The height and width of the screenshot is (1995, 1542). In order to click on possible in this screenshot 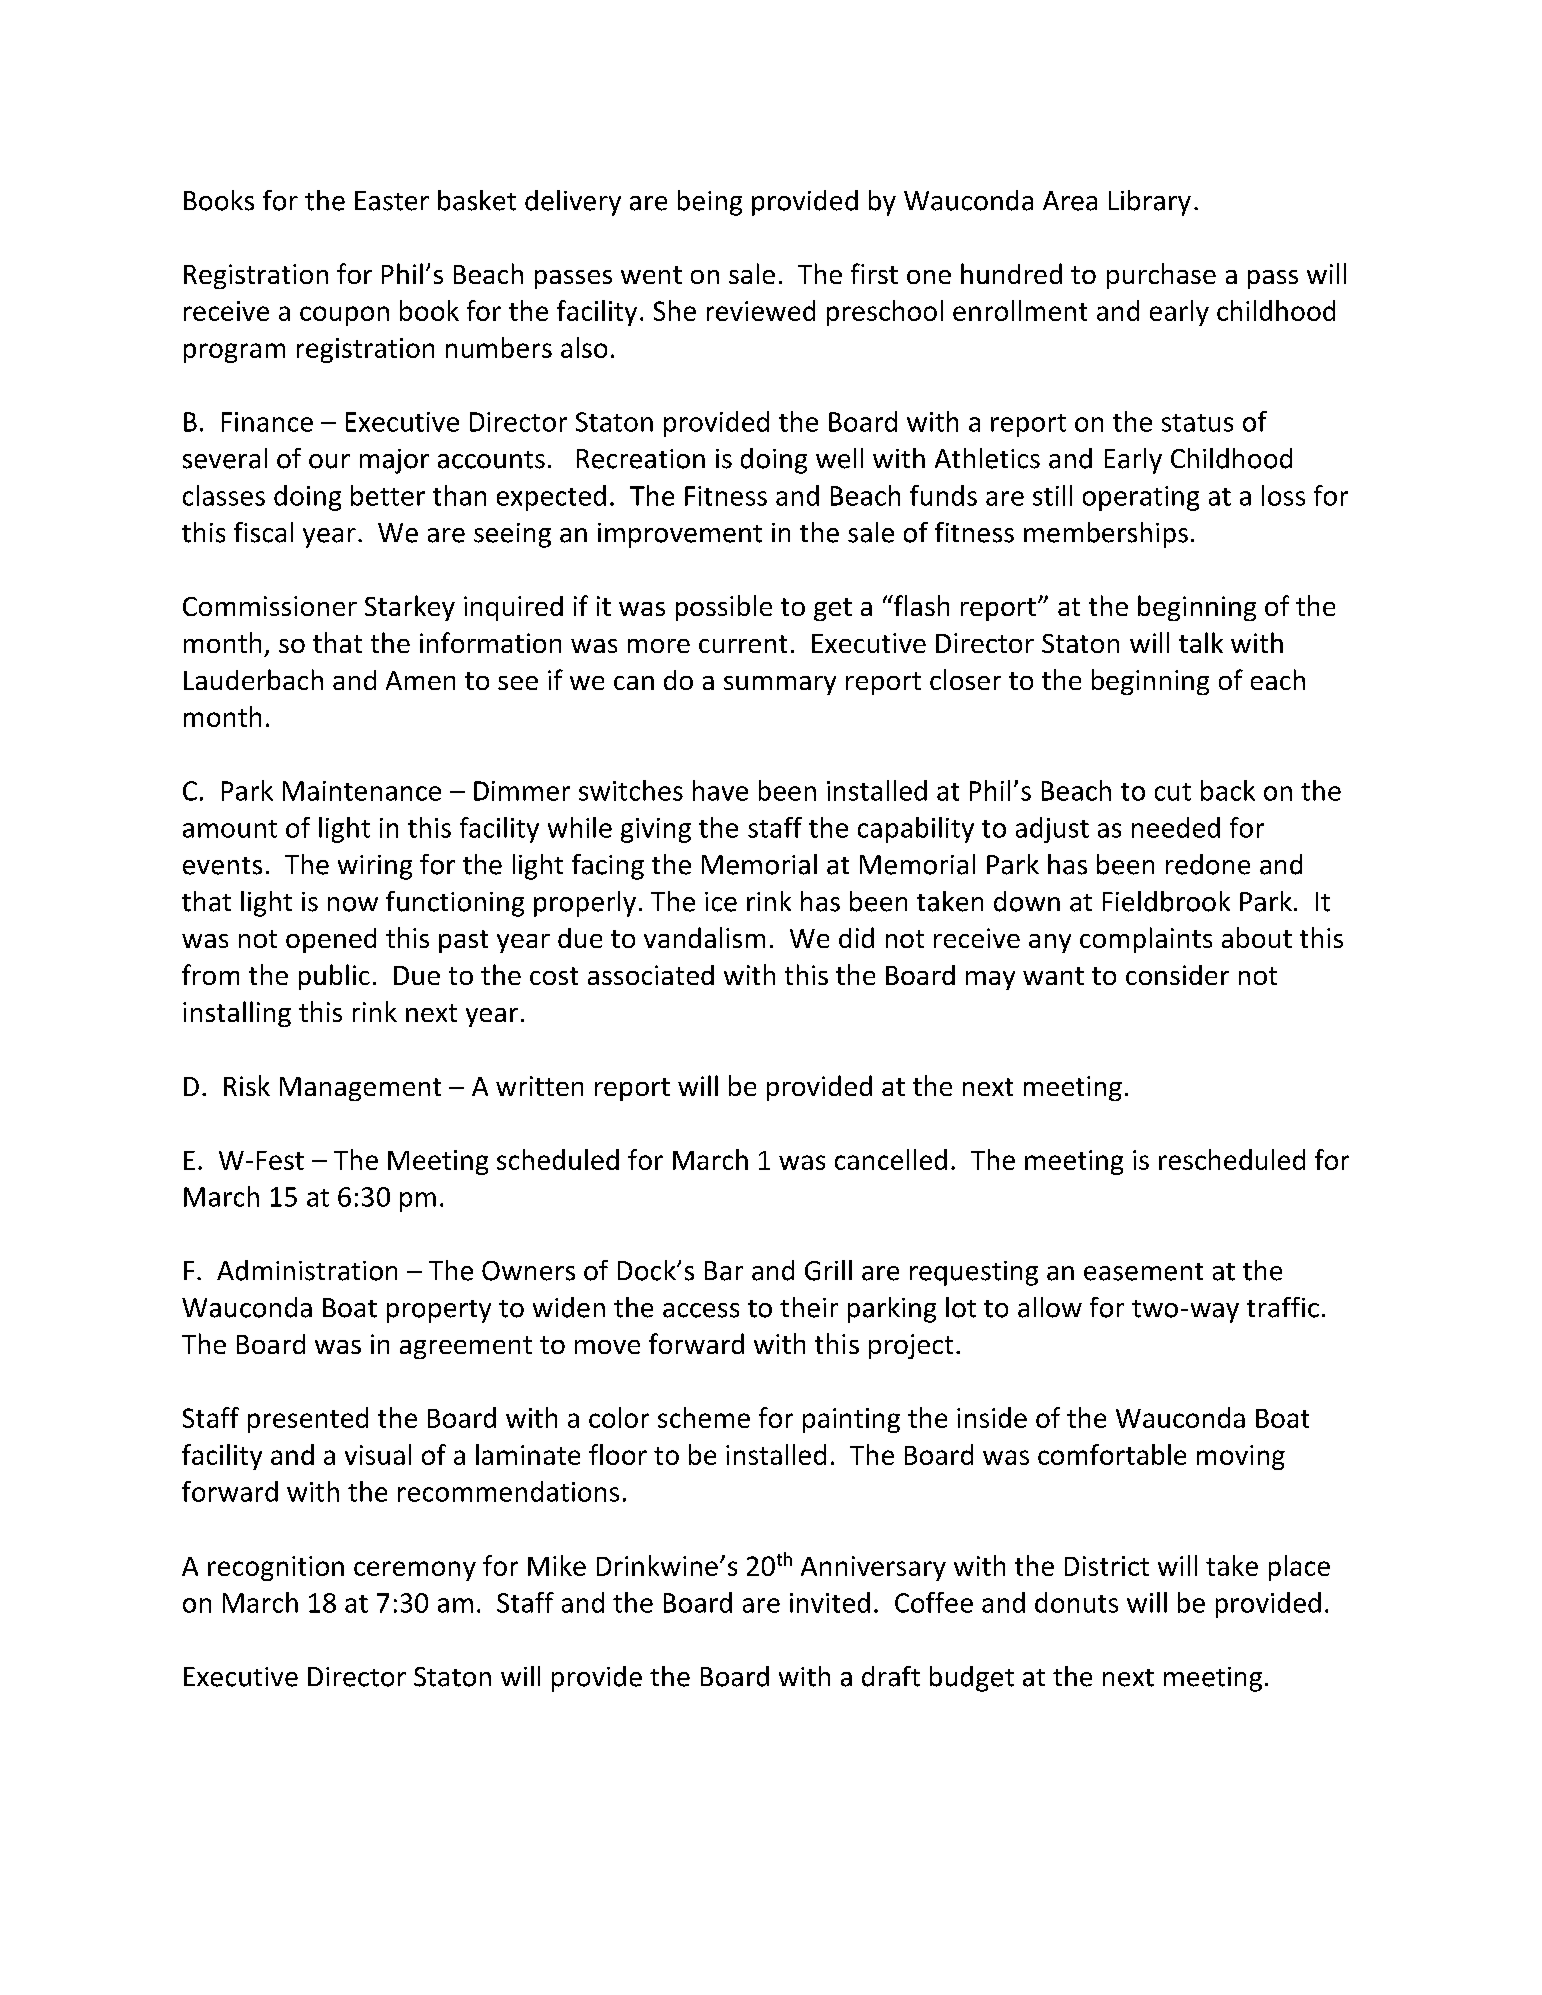, I will do `click(724, 608)`.
